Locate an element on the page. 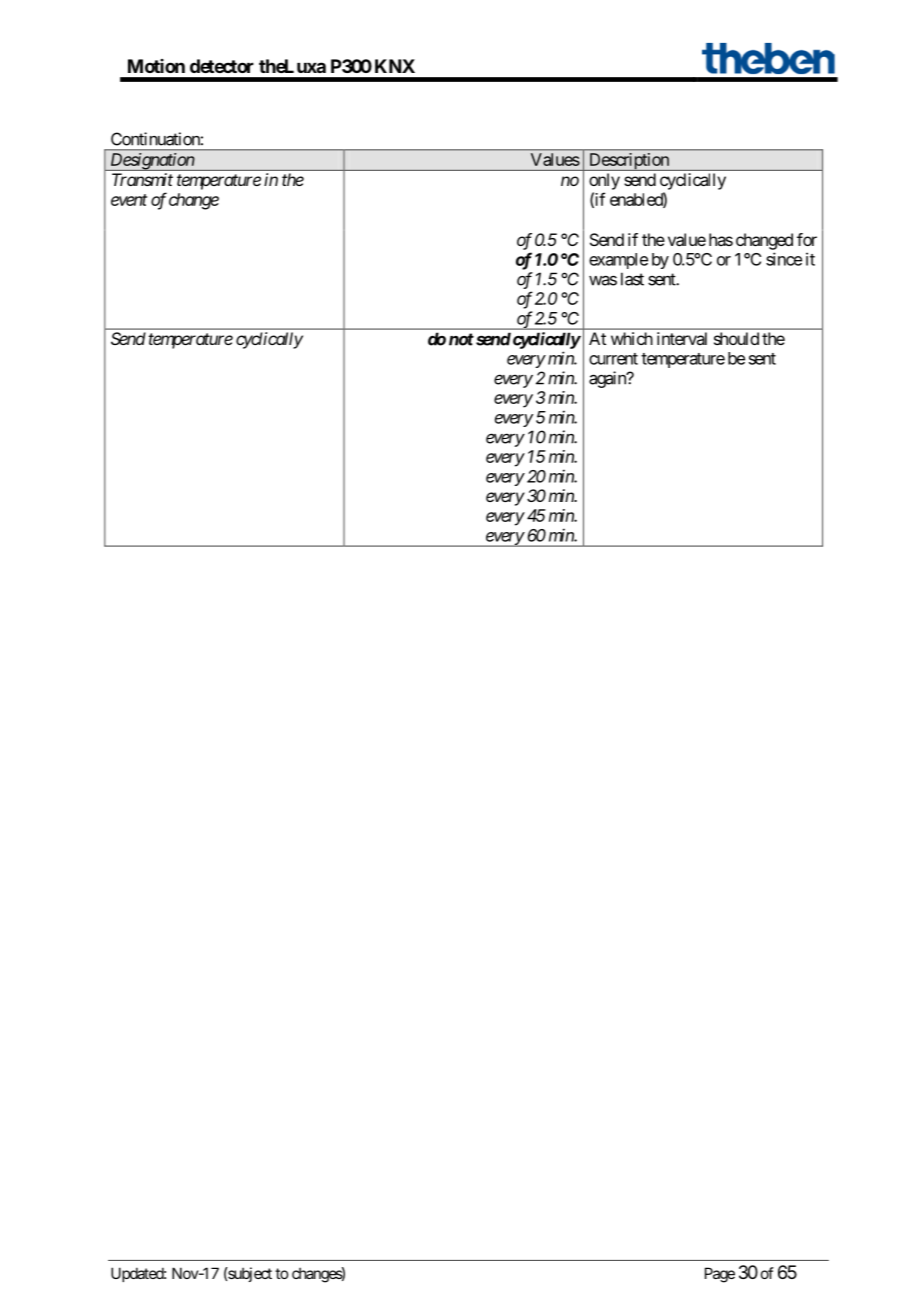  Page is located at coordinates (720, 1275).
